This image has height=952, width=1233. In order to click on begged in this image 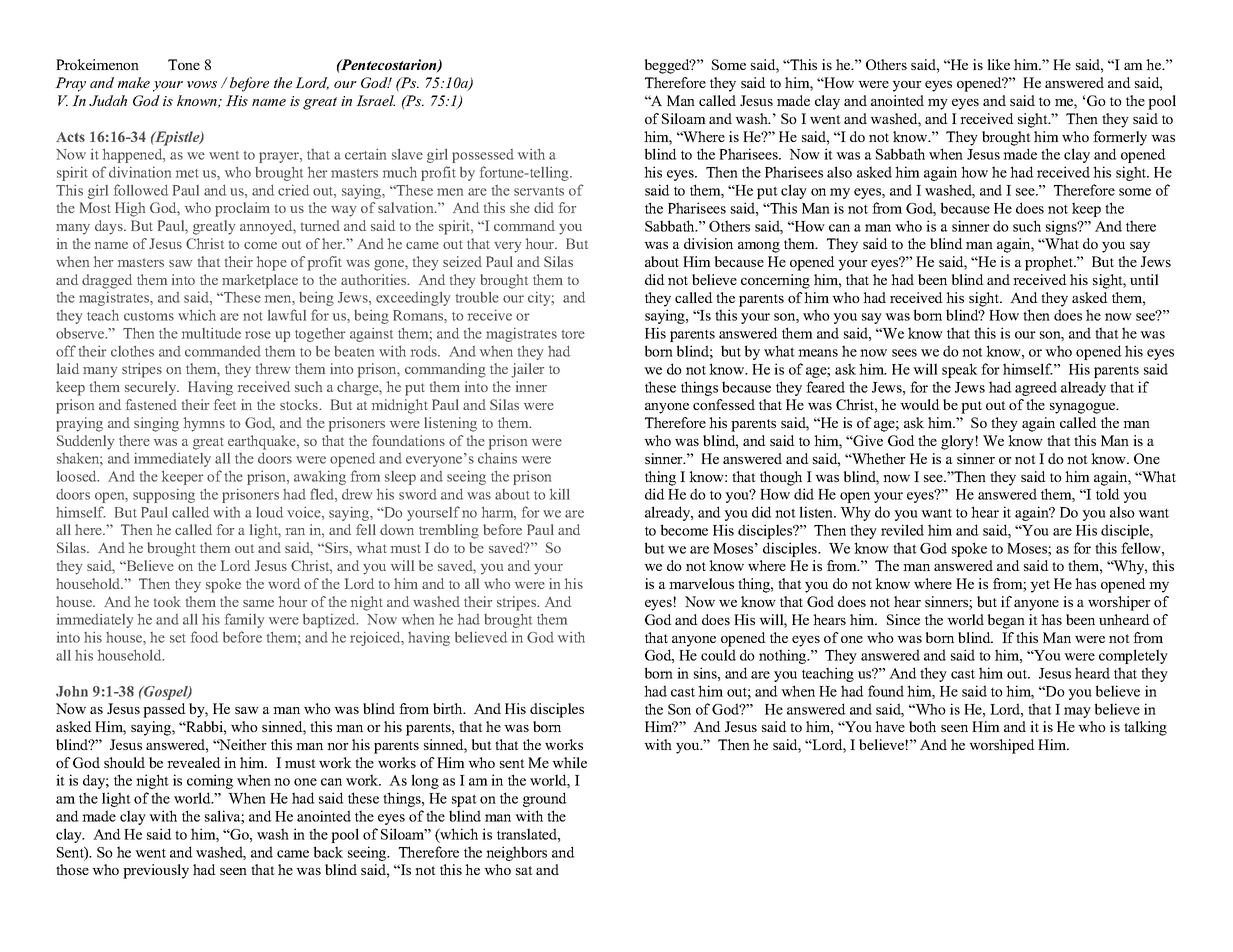, I will do `click(668, 66)`.
